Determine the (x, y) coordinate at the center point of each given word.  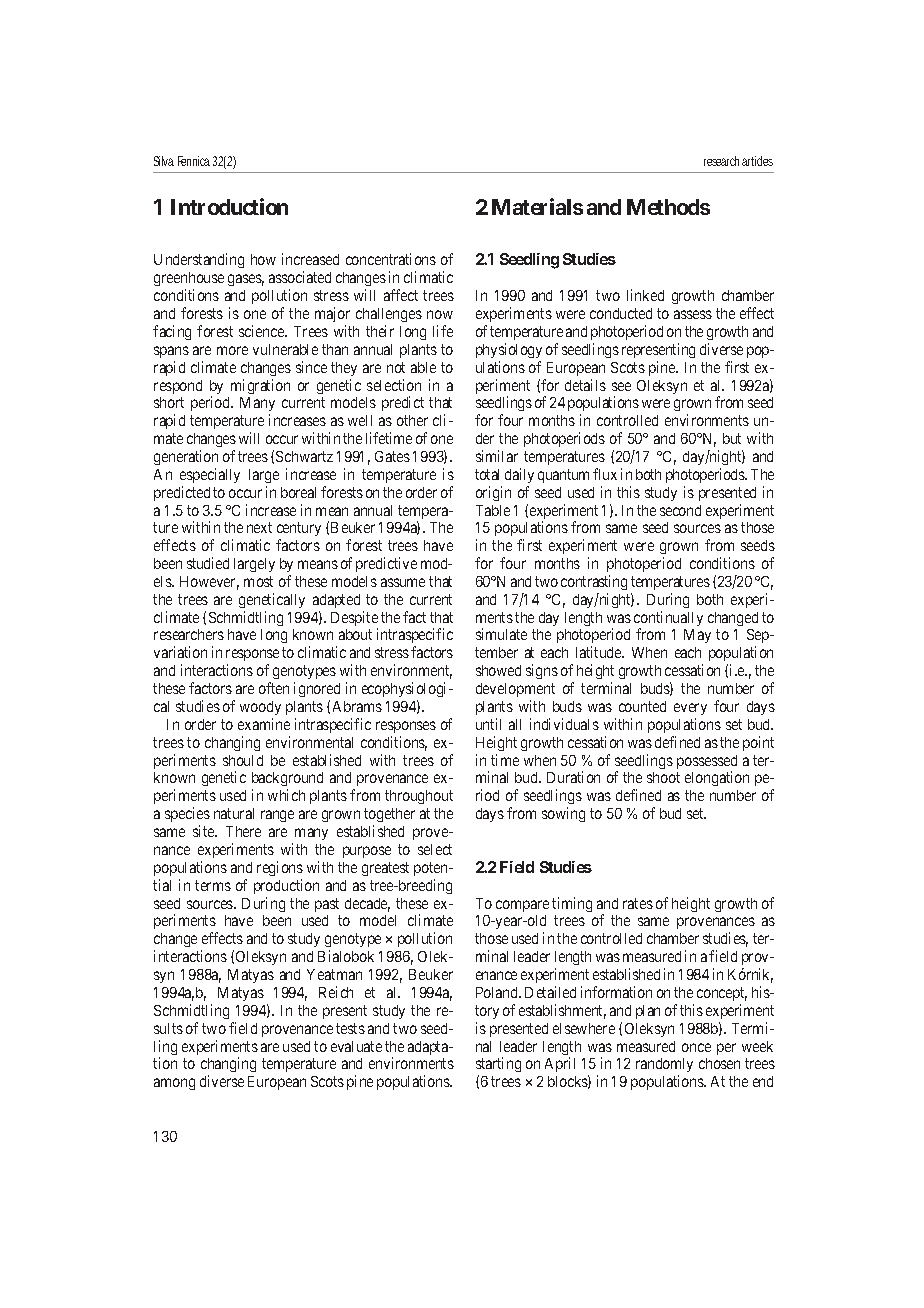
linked (645, 295)
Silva (164, 161)
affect (401, 295)
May (697, 636)
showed (498, 670)
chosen (719, 1063)
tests (350, 1028)
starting (498, 1066)
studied (208, 563)
